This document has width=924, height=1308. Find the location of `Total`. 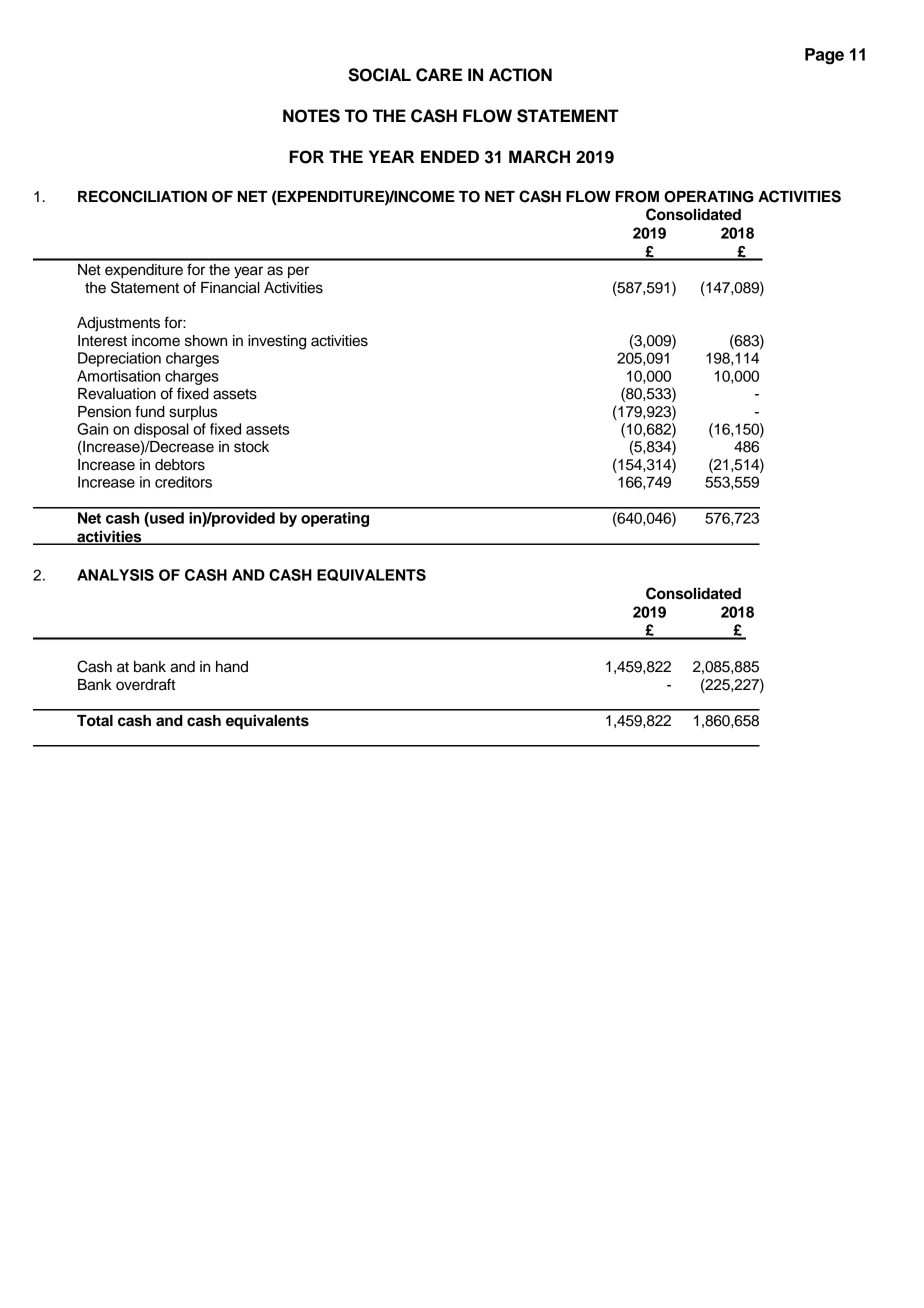

Total is located at coordinates (95, 721).
